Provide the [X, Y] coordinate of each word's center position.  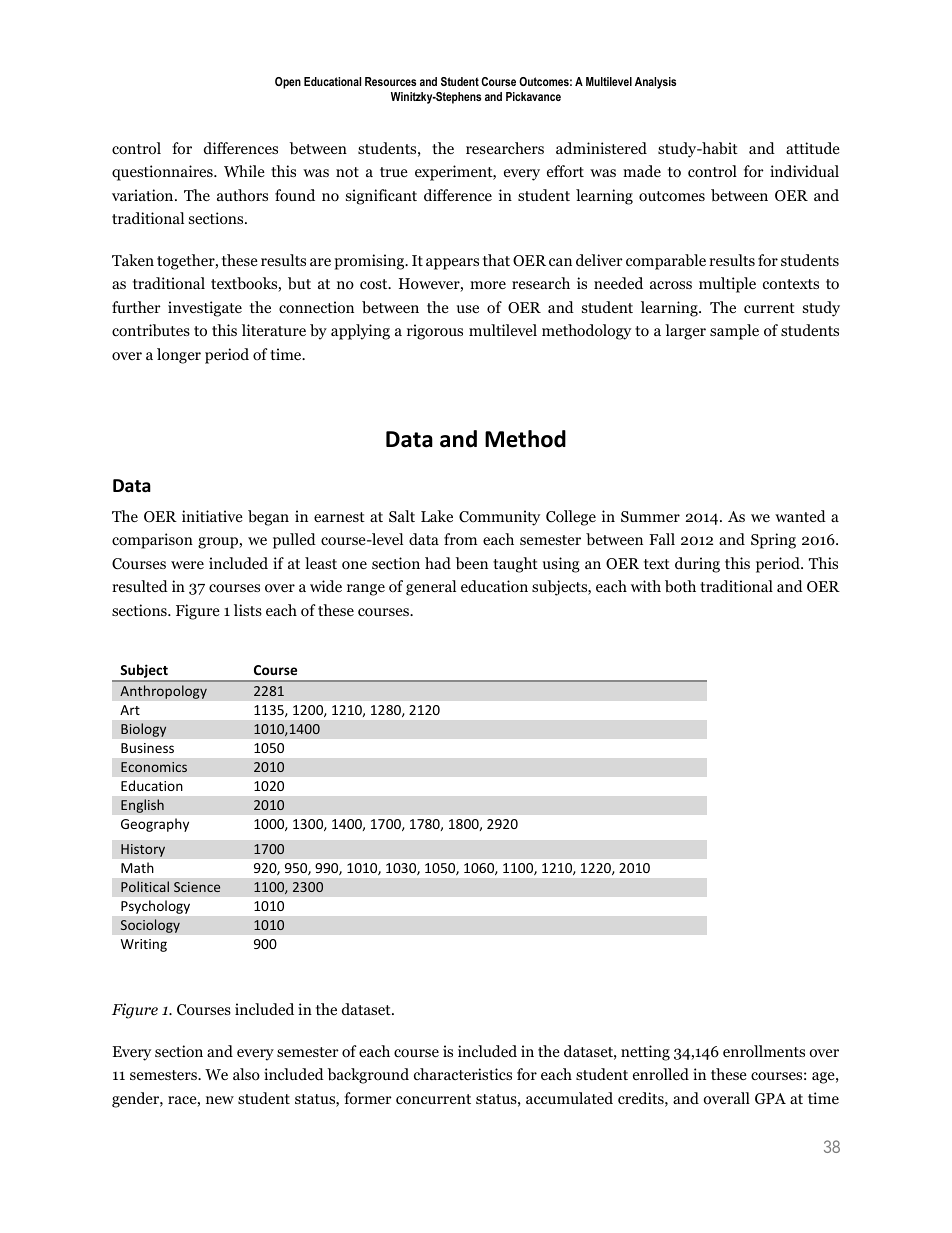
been [471, 563]
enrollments [764, 1051]
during [697, 565]
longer [179, 356]
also [246, 1074]
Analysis [655, 83]
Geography [155, 825]
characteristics [463, 1074]
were [187, 565]
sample [734, 332]
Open [288, 83]
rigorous [435, 332]
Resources [390, 81]
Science [197, 887]
